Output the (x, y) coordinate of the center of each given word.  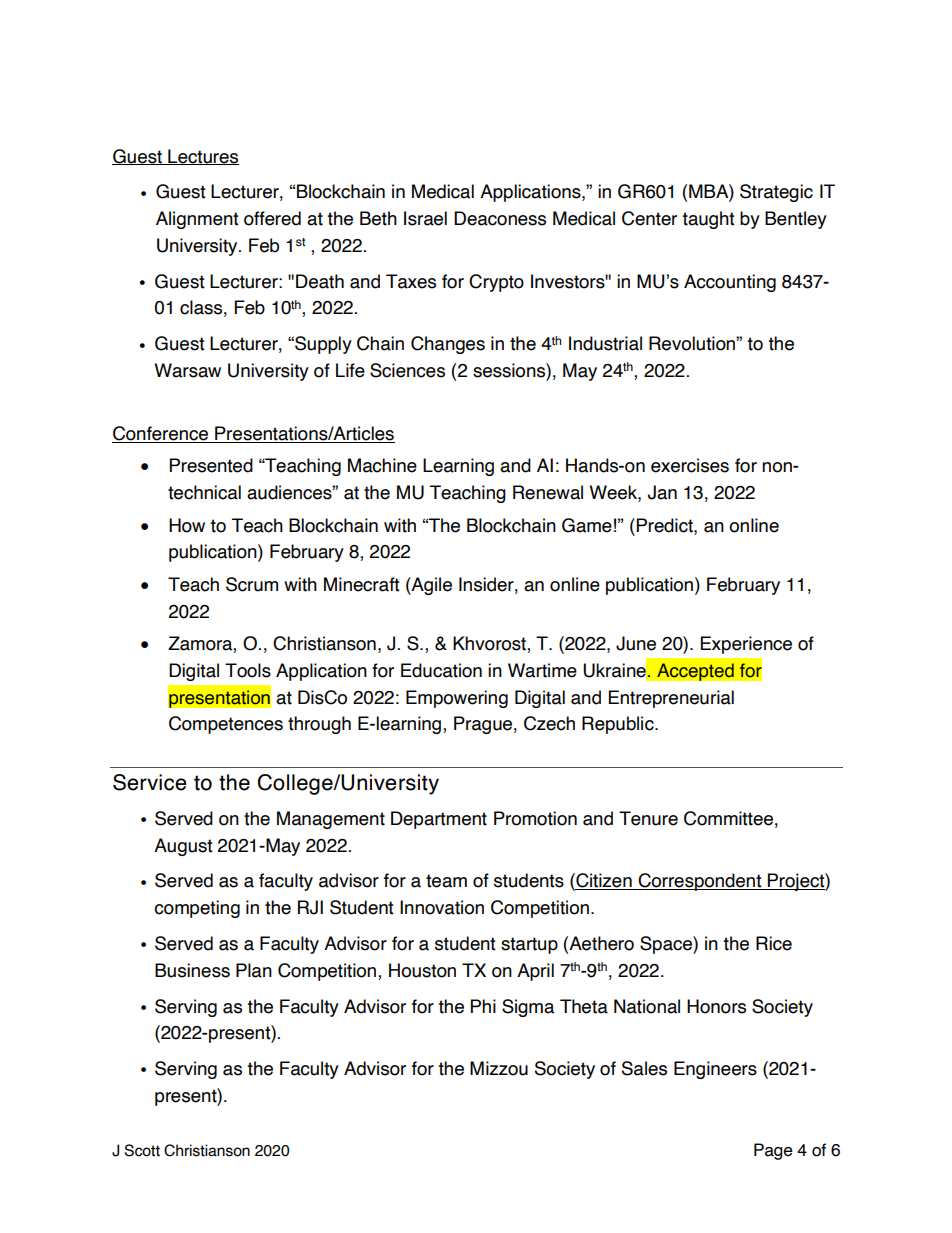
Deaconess (500, 218)
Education (441, 670)
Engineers (715, 1070)
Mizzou (499, 1068)
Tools (248, 670)
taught (708, 220)
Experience (746, 645)
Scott (142, 1150)
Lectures (202, 157)
